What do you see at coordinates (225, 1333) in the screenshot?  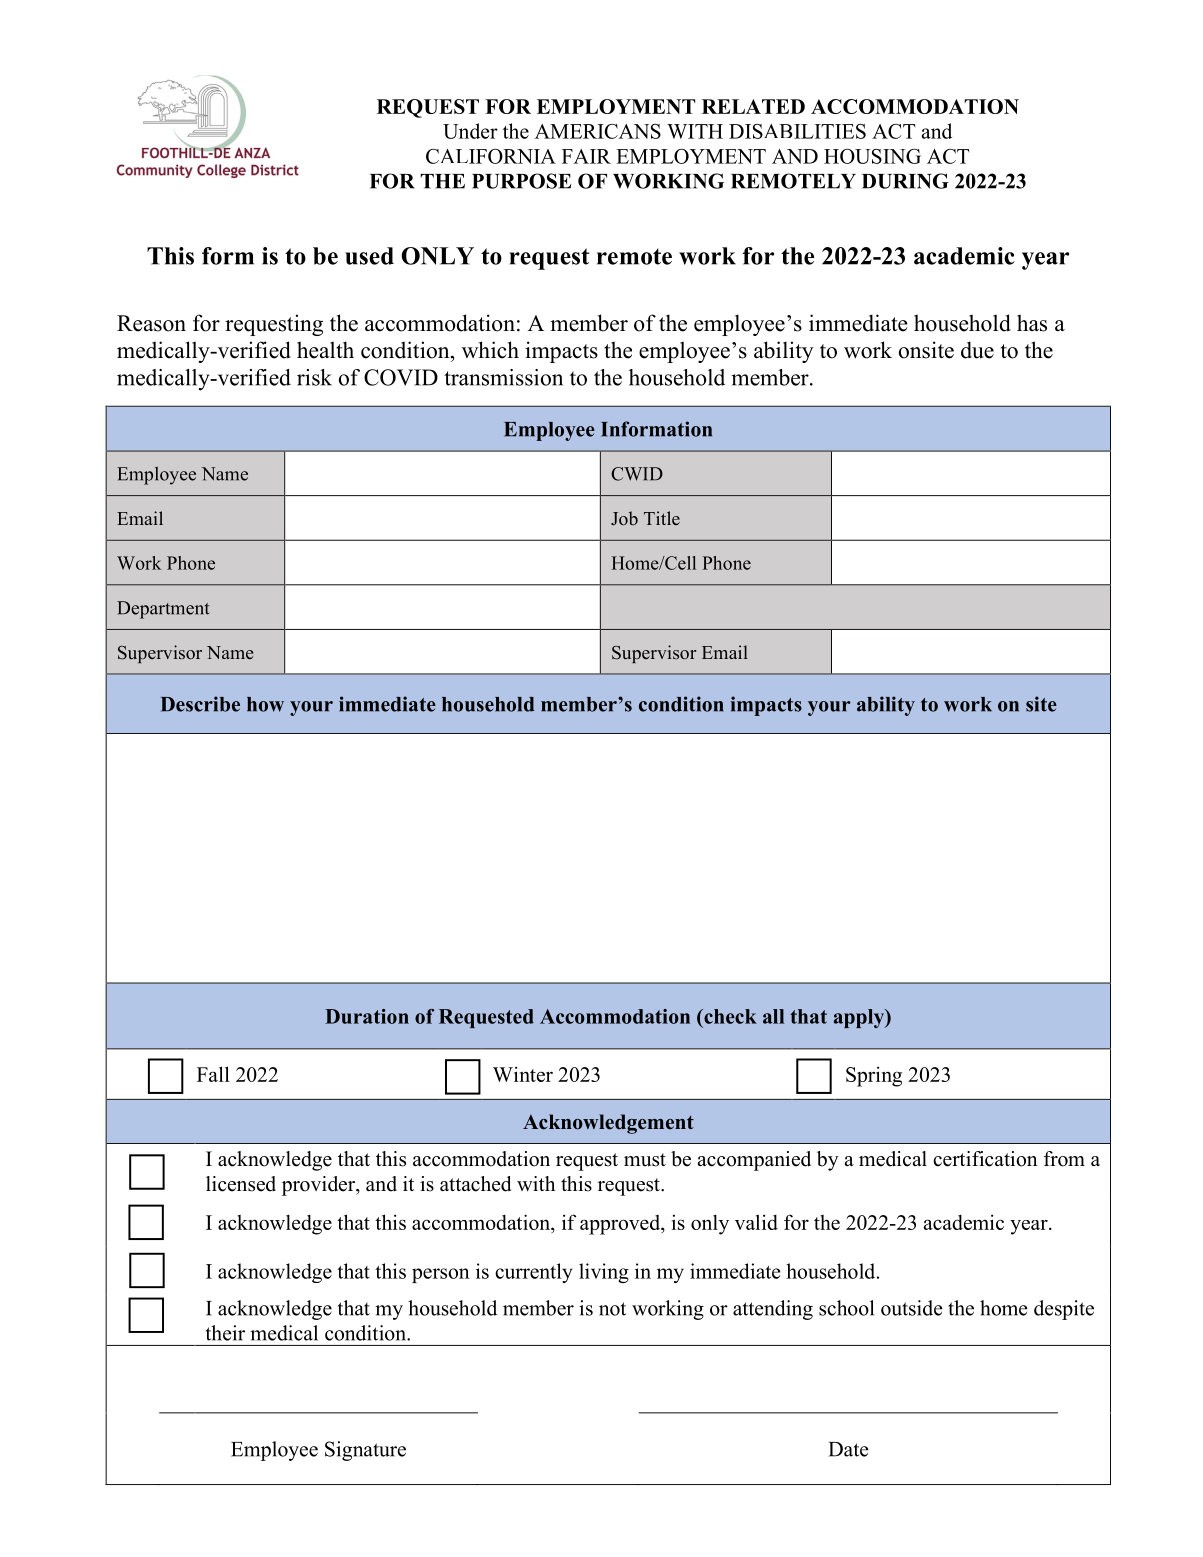 I see `their` at bounding box center [225, 1333].
